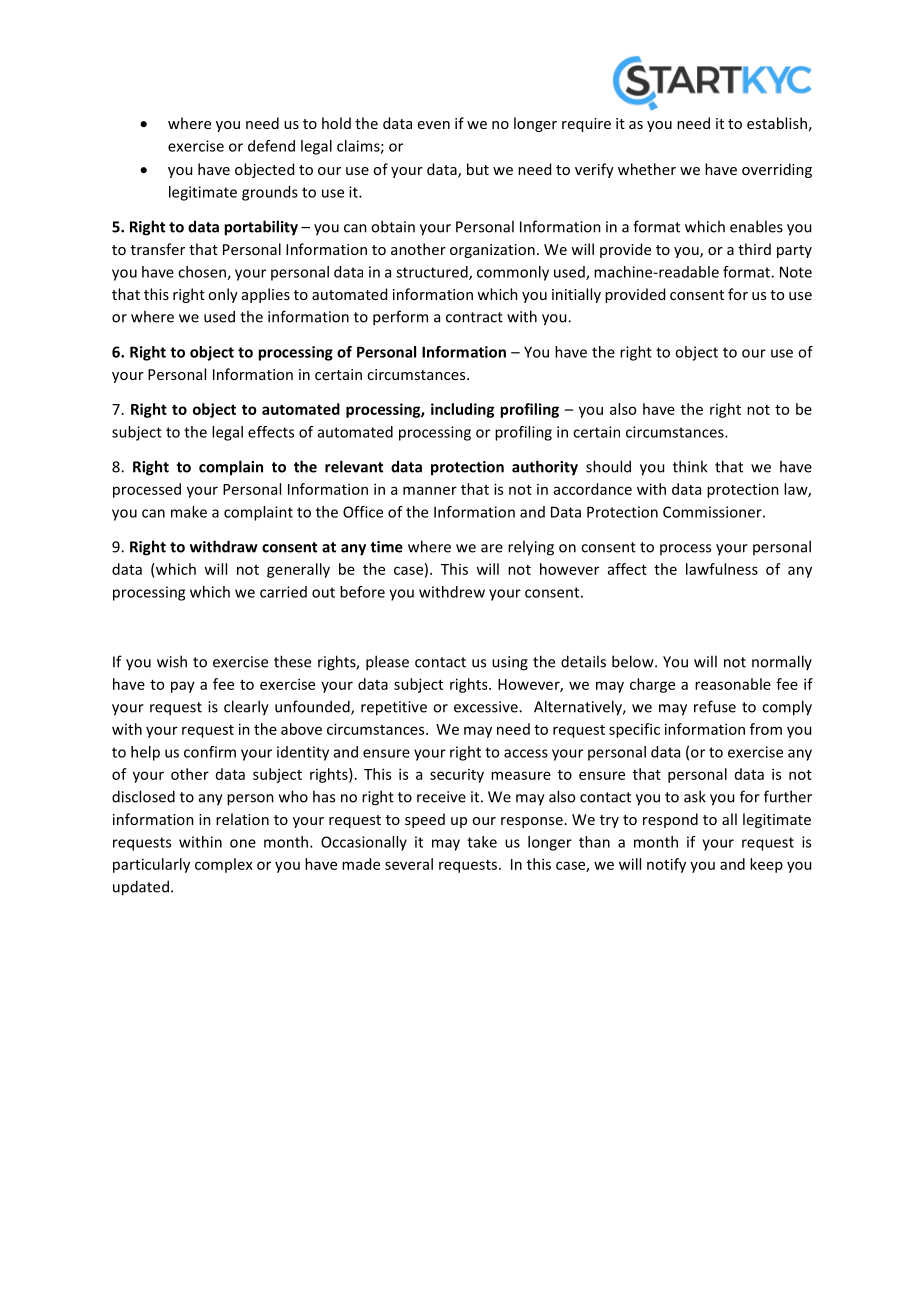 The image size is (924, 1308). I want to click on manner, so click(430, 490).
